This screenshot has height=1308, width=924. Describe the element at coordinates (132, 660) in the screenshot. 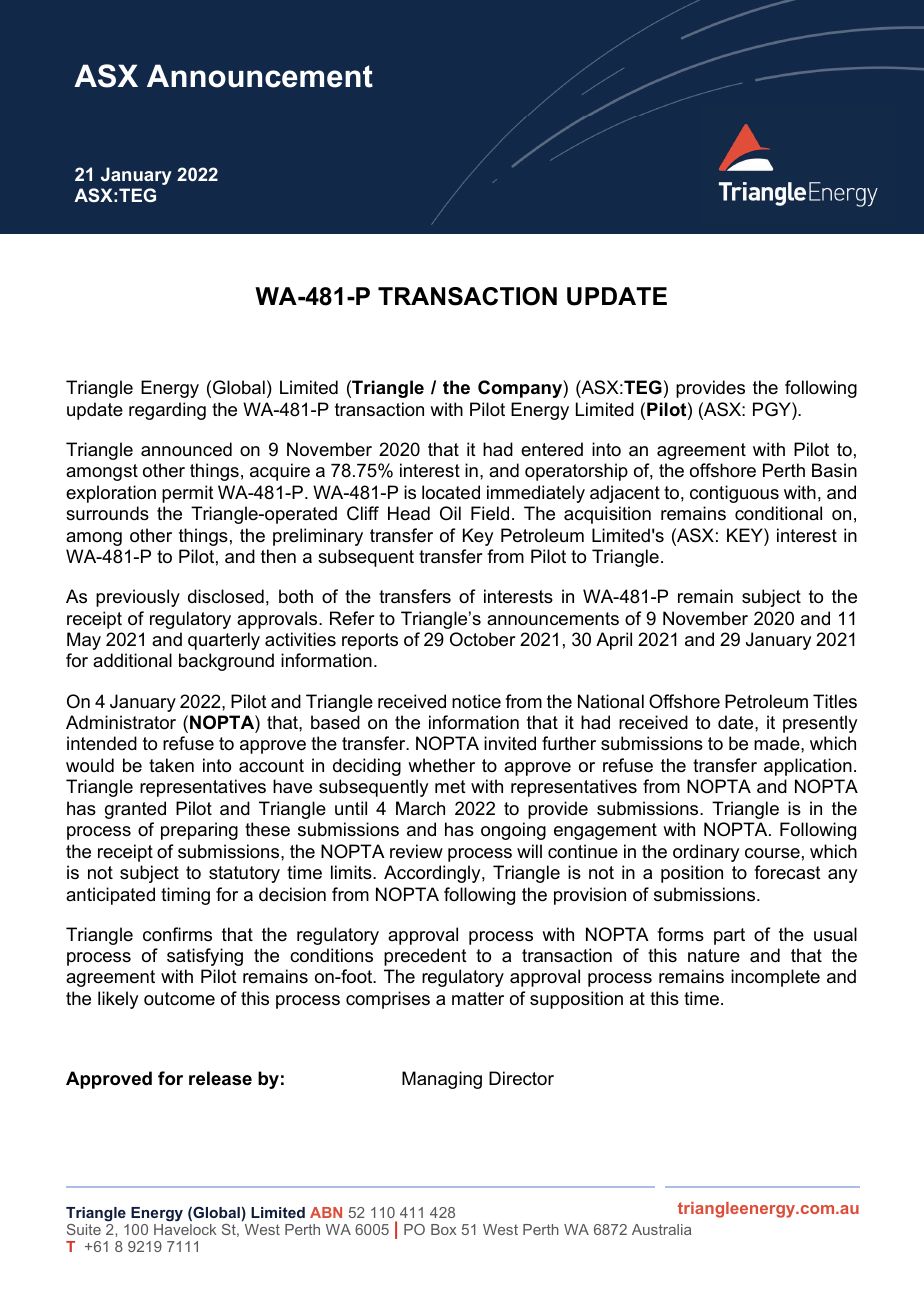

I see `additional` at that location.
